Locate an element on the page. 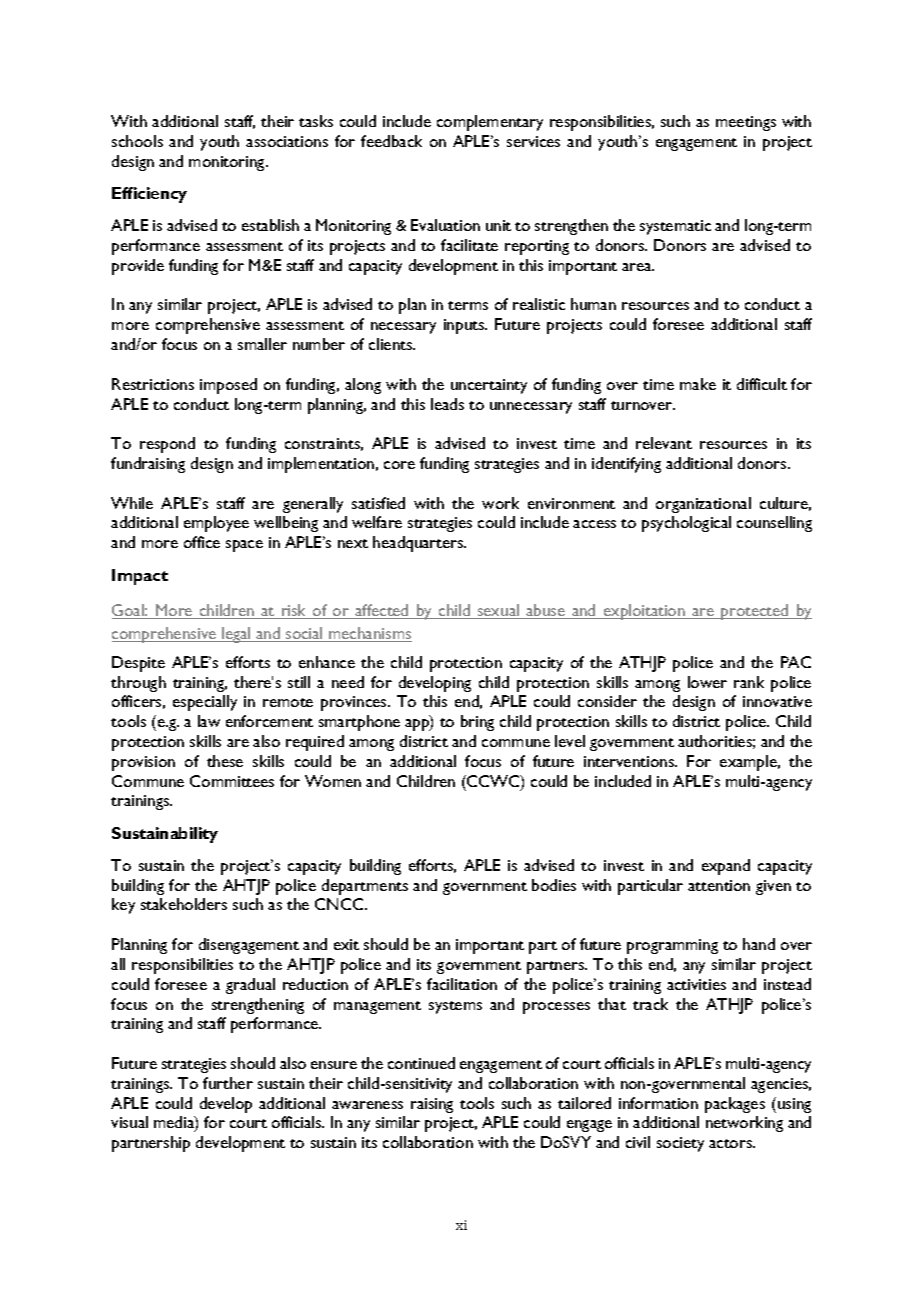  meetings is located at coordinates (746, 123).
